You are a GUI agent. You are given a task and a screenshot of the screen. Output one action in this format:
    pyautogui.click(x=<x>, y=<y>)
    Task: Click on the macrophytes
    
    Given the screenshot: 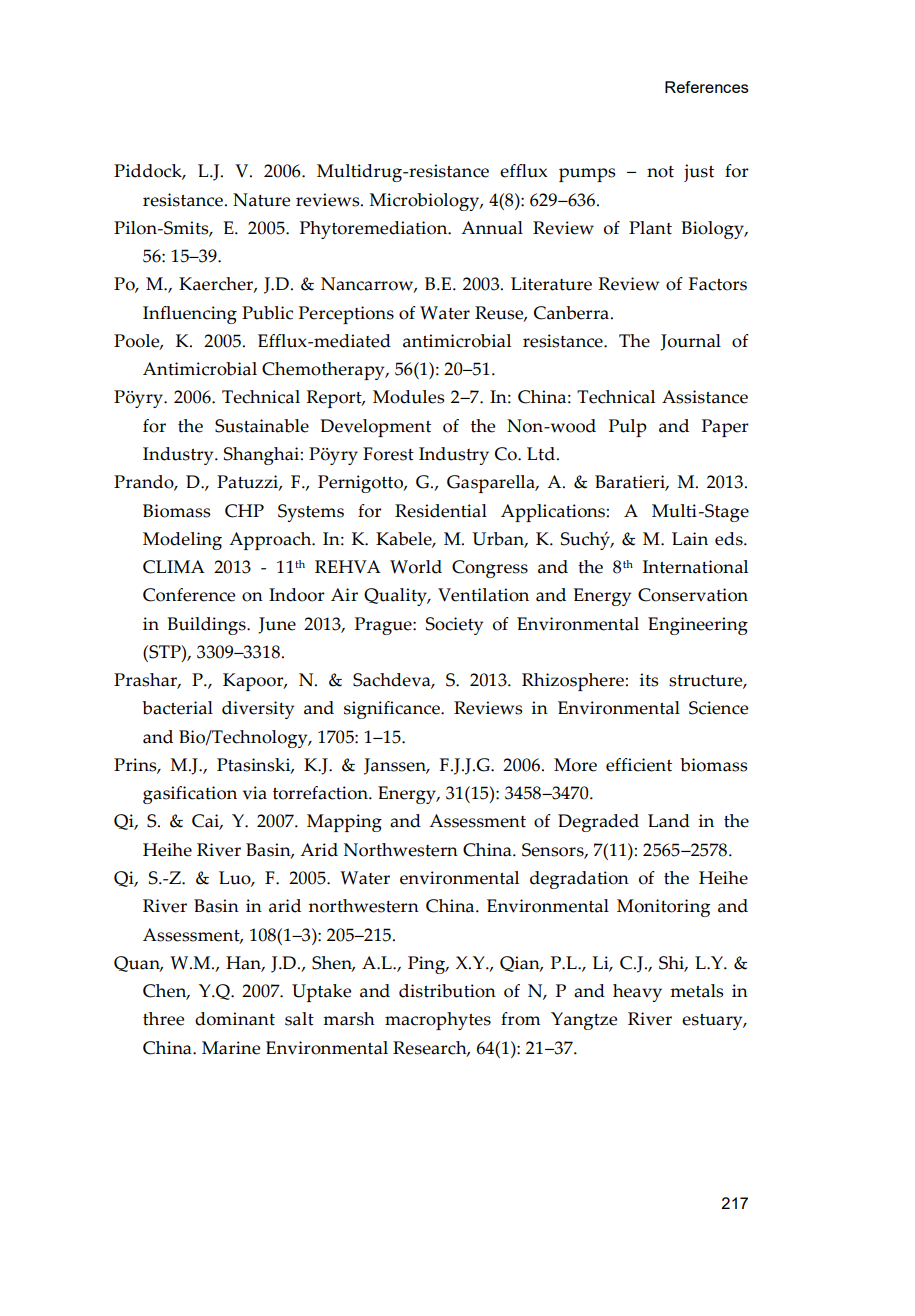 What is the action you would take?
    pyautogui.click(x=438, y=1021)
